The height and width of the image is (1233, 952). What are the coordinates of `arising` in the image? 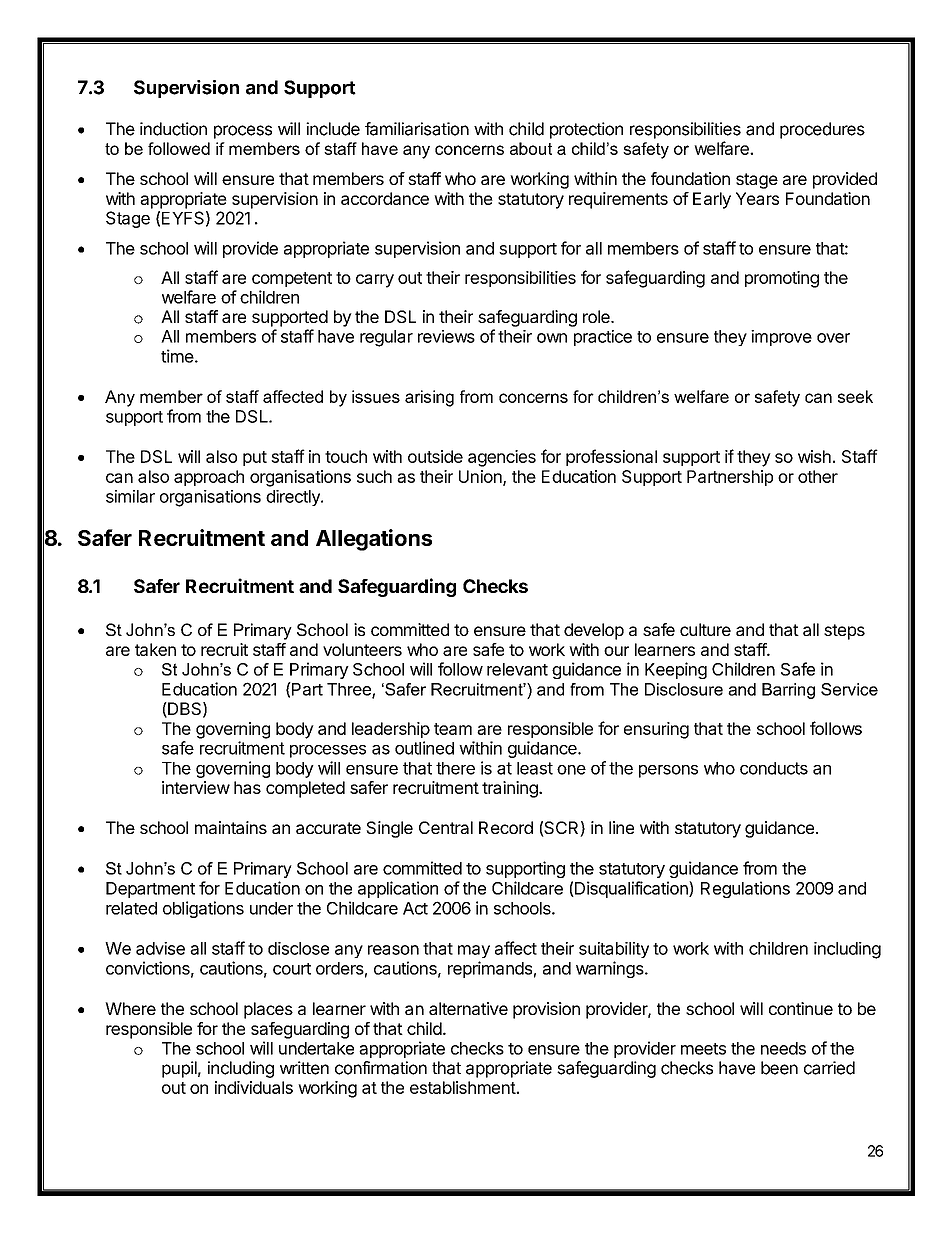 It's located at (429, 398).
